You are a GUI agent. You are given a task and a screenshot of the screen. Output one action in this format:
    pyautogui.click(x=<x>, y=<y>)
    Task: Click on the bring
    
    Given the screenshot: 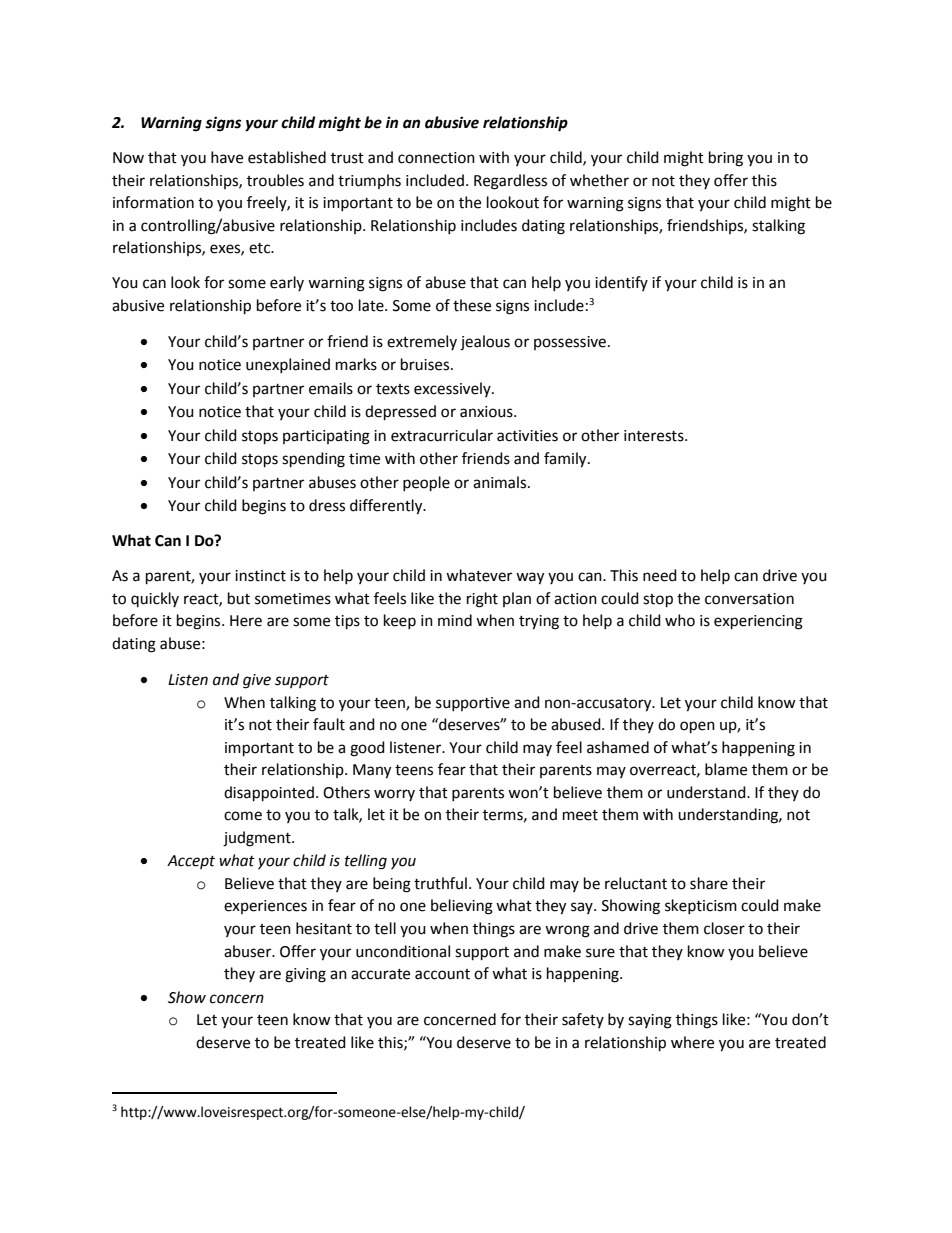 What is the action you would take?
    pyautogui.click(x=726, y=159)
